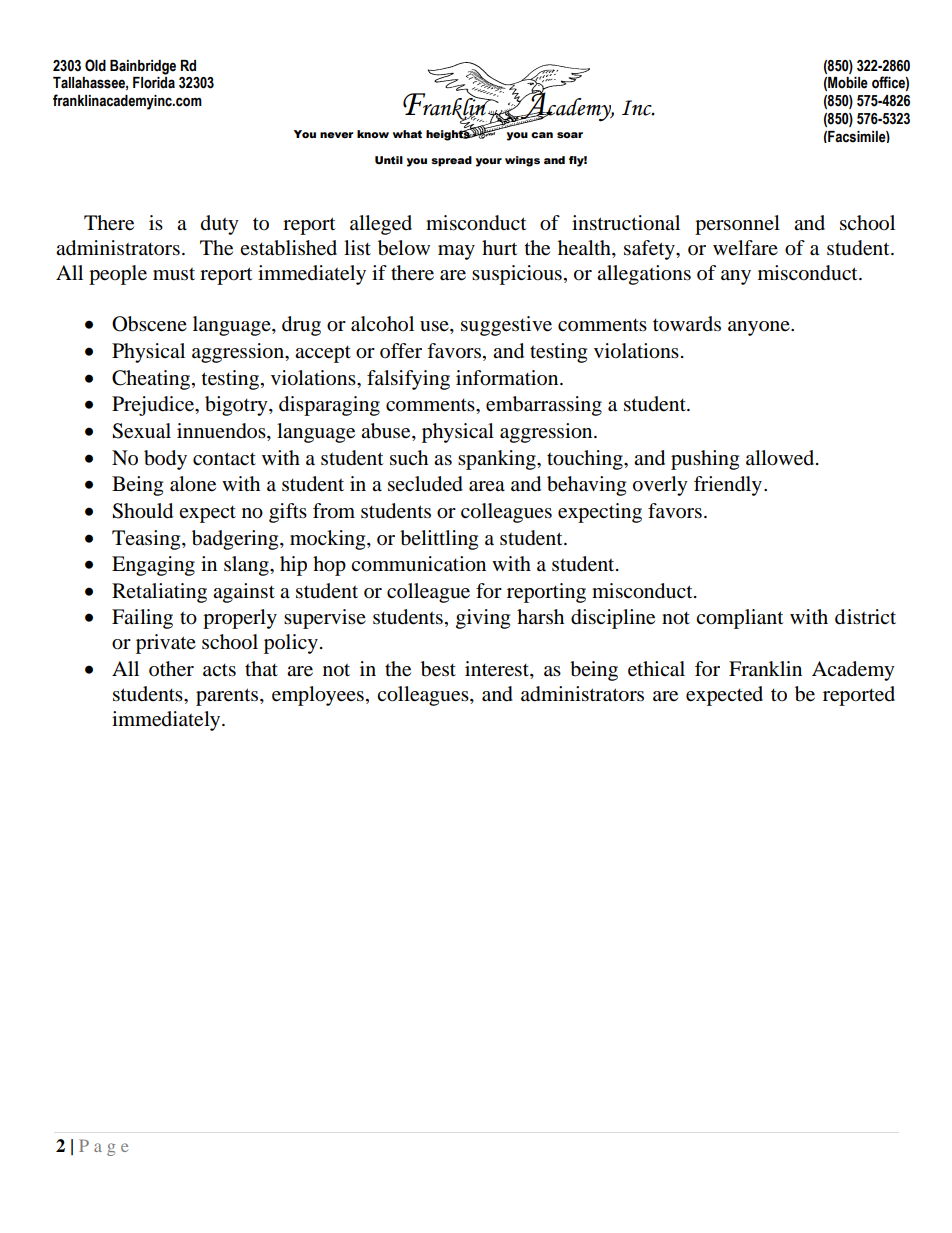 Image resolution: width=952 pixels, height=1233 pixels. Describe the element at coordinates (171, 669) in the page. I see `other` at that location.
